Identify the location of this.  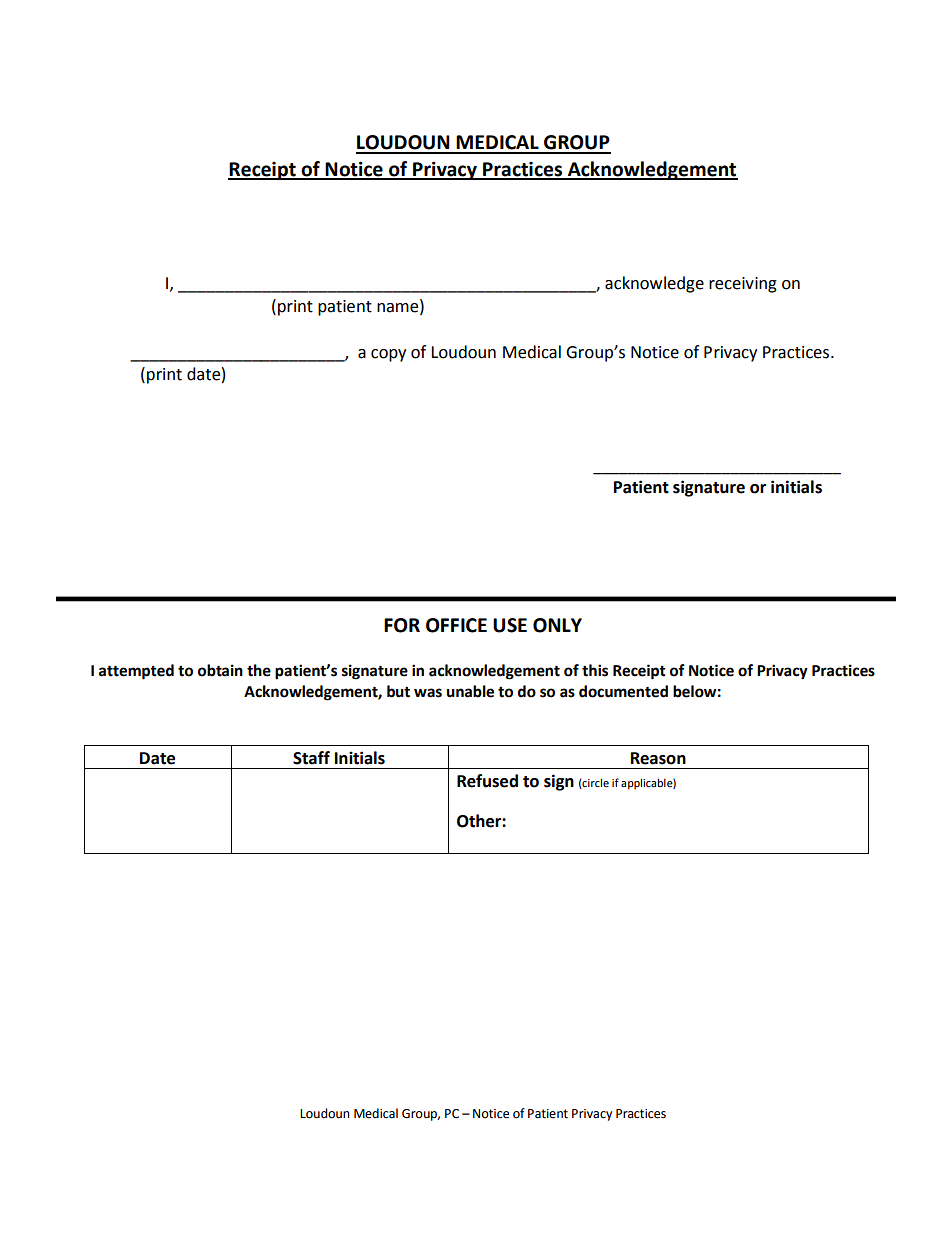
(595, 670).
